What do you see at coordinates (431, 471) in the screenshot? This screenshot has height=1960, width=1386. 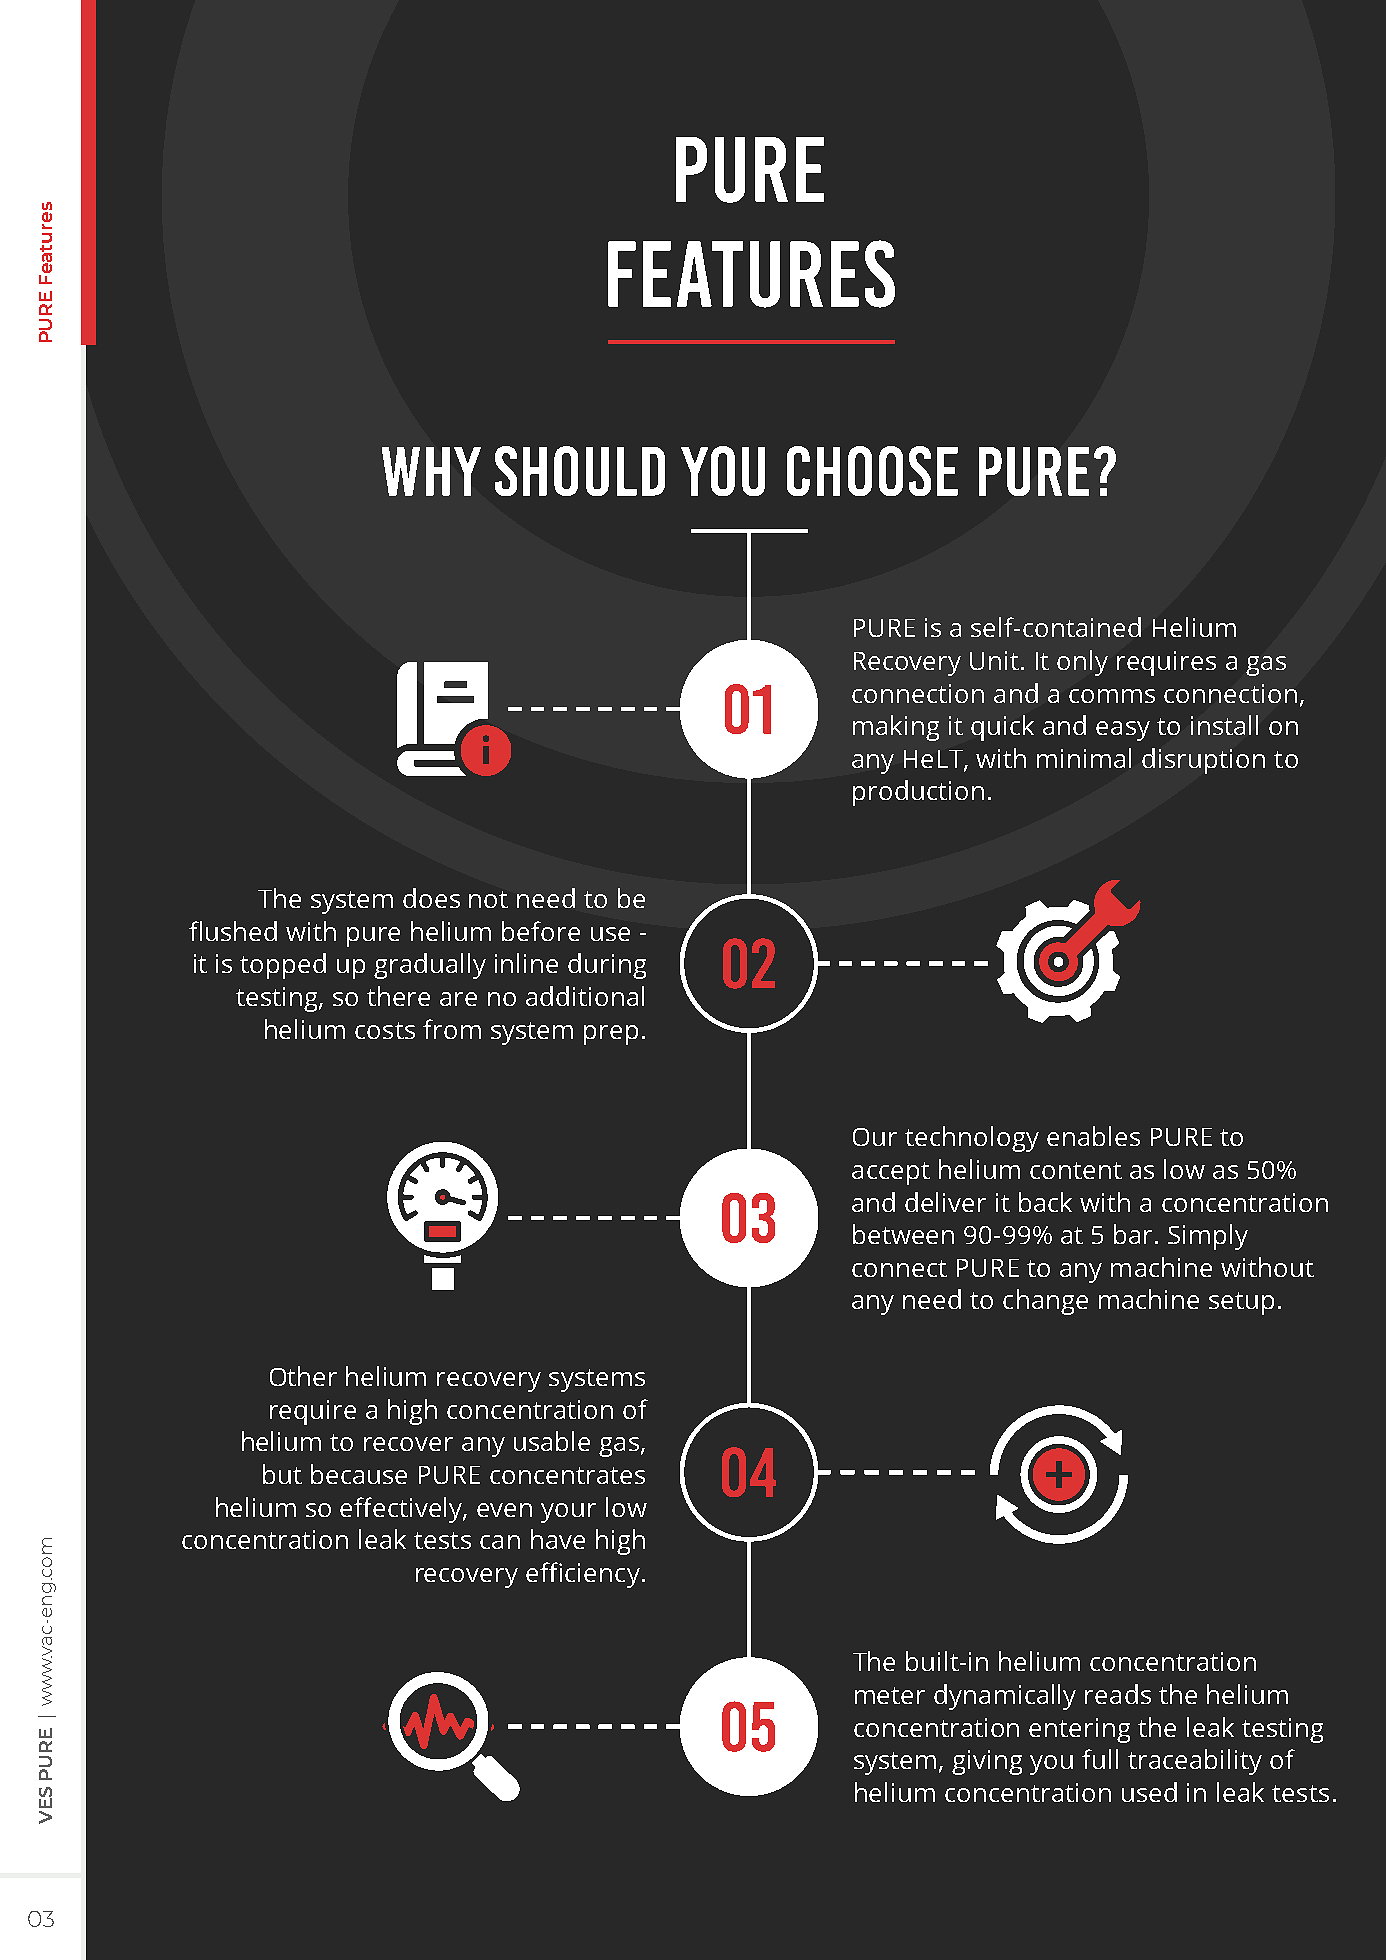 I see `WHY` at bounding box center [431, 471].
